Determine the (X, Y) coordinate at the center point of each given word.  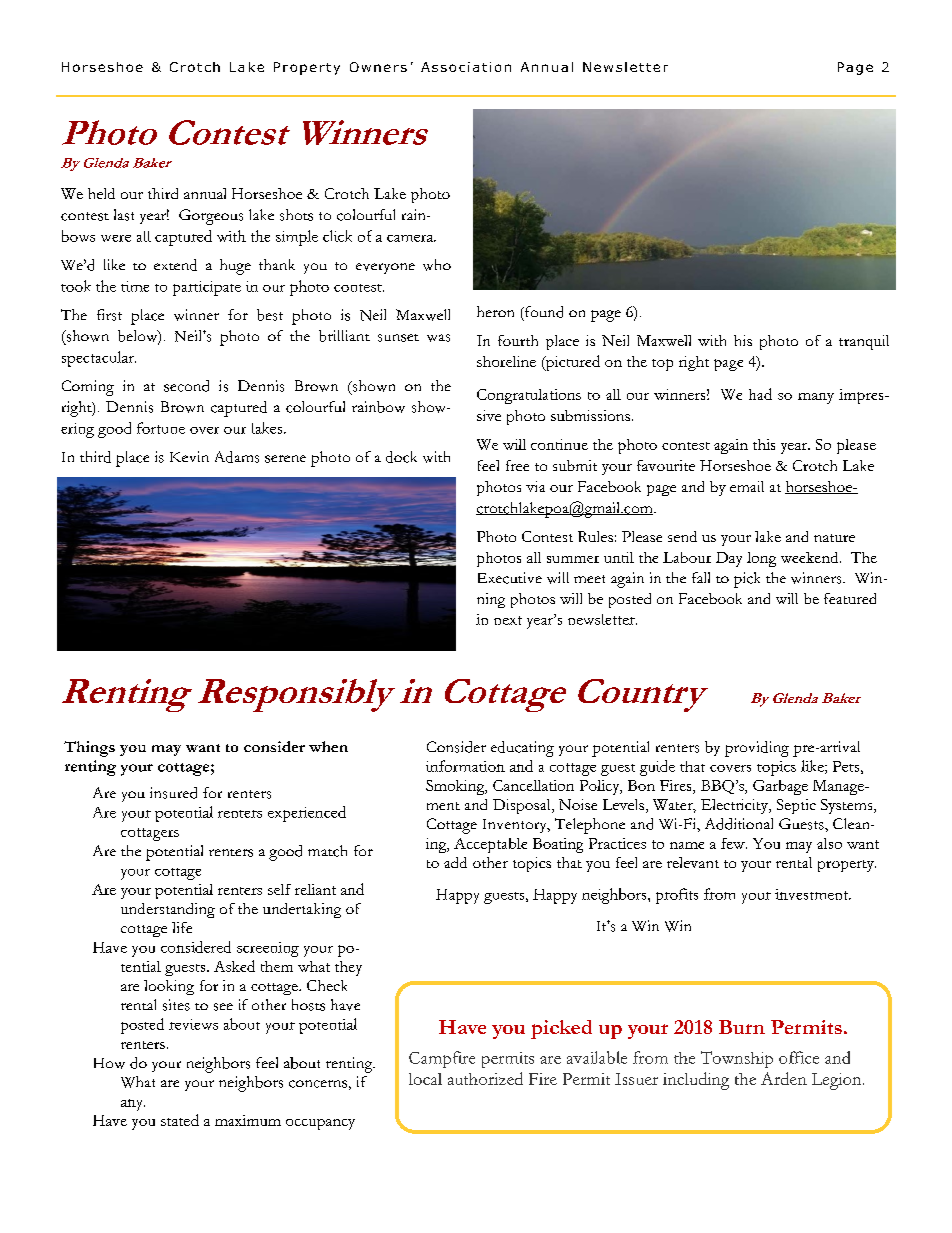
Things (89, 749)
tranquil (864, 342)
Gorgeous (211, 217)
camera (411, 238)
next (508, 620)
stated (180, 1120)
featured (850, 598)
